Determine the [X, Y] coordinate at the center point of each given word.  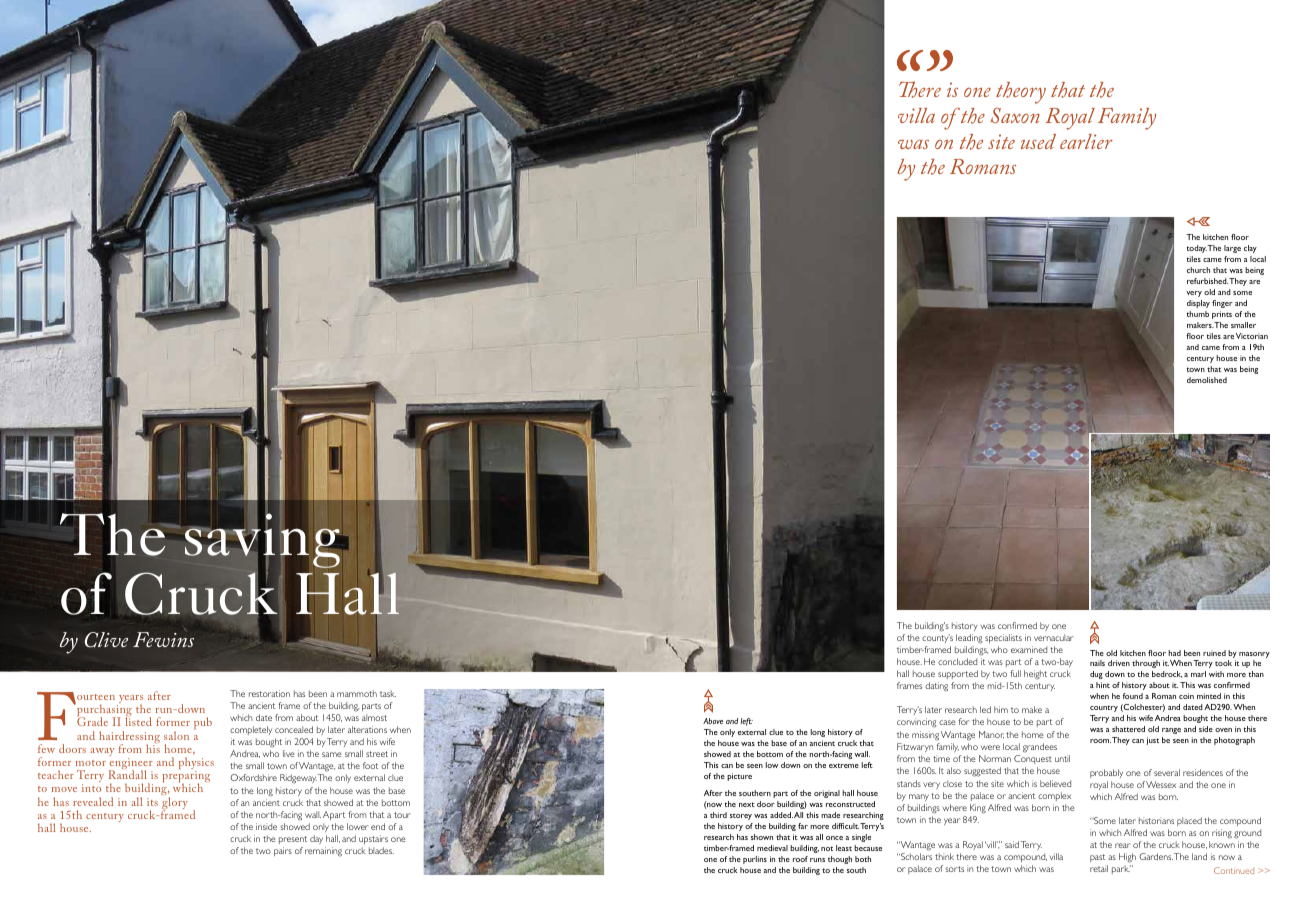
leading [969, 639]
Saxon [1015, 115]
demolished [1207, 380]
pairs [283, 851]
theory [1021, 93]
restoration [269, 693]
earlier [1086, 141]
